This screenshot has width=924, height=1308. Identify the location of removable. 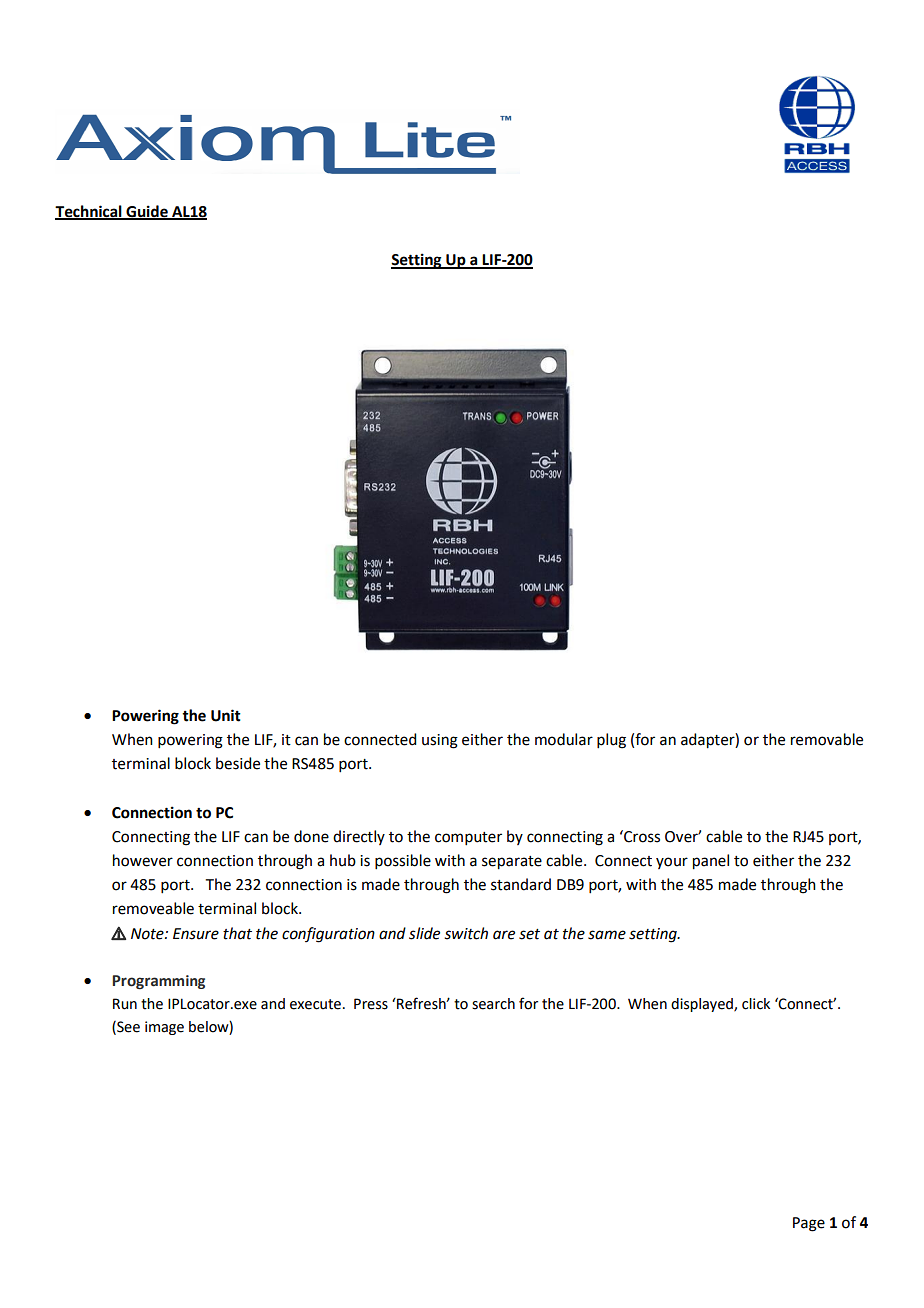
(827, 739).
